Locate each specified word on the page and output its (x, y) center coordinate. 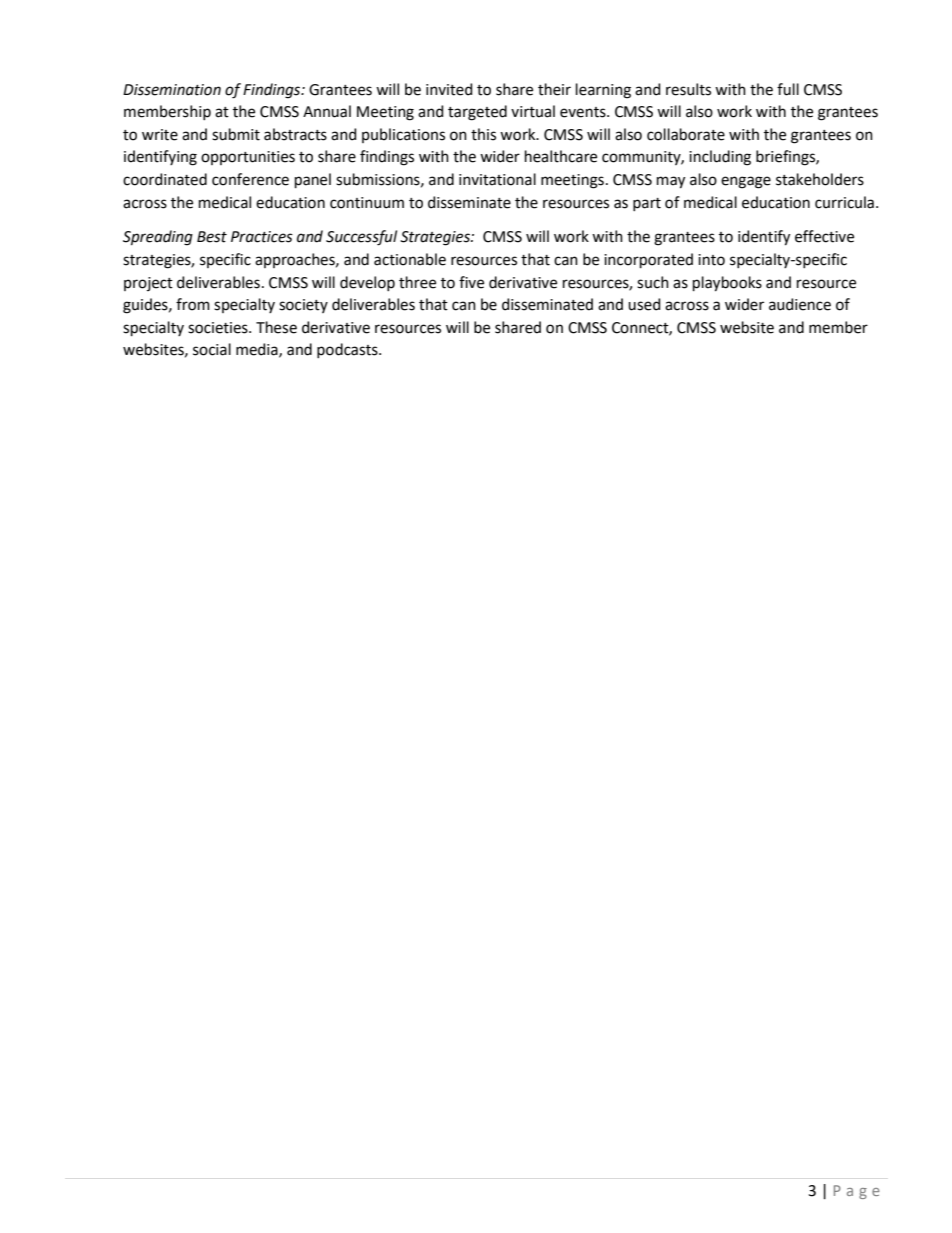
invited (449, 89)
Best (212, 237)
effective (824, 236)
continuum (367, 203)
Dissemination (172, 90)
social (212, 349)
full (788, 89)
